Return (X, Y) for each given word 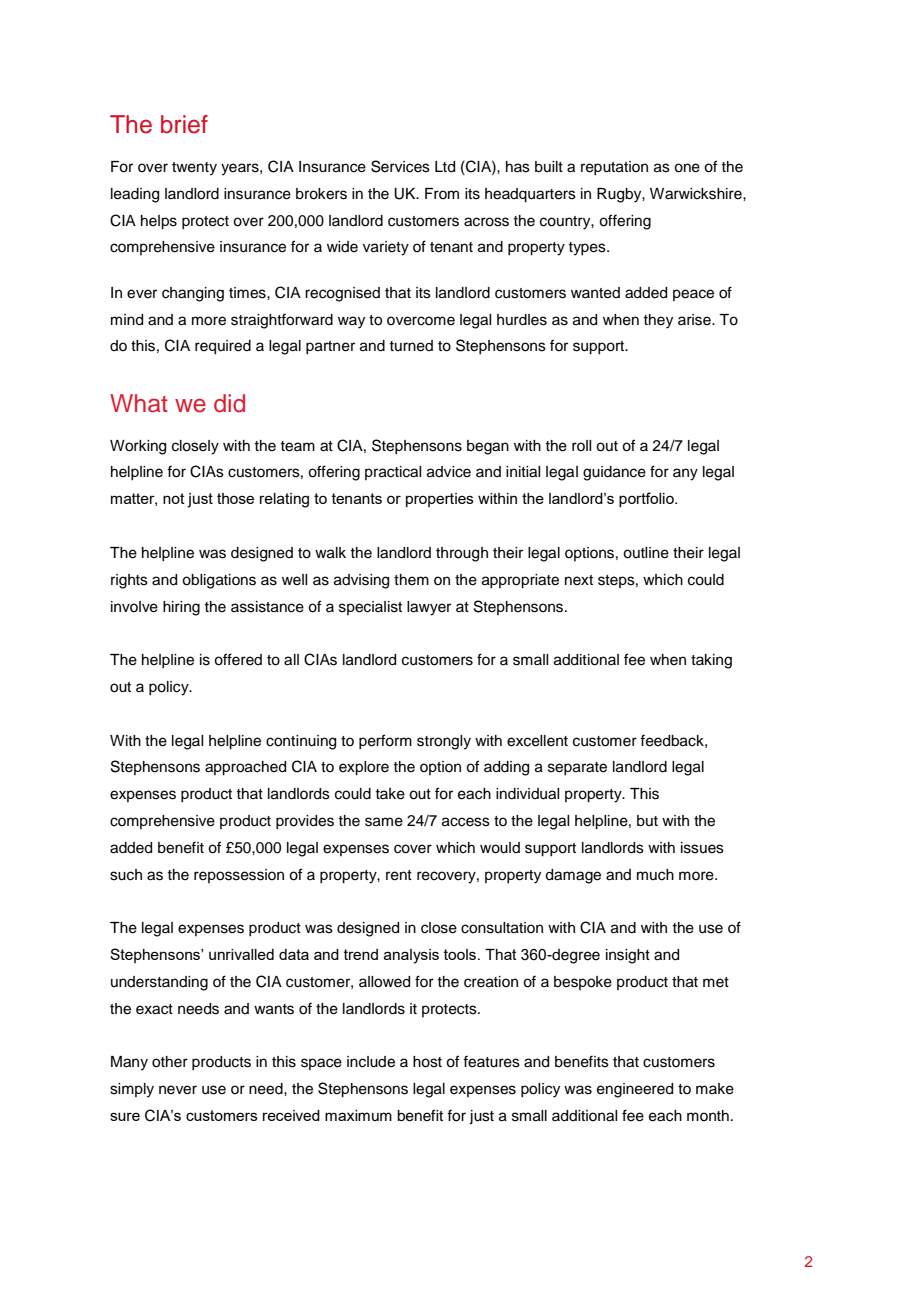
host (427, 1062)
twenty (194, 169)
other (170, 1062)
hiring (181, 608)
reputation (614, 168)
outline (646, 553)
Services (400, 166)
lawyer (429, 608)
